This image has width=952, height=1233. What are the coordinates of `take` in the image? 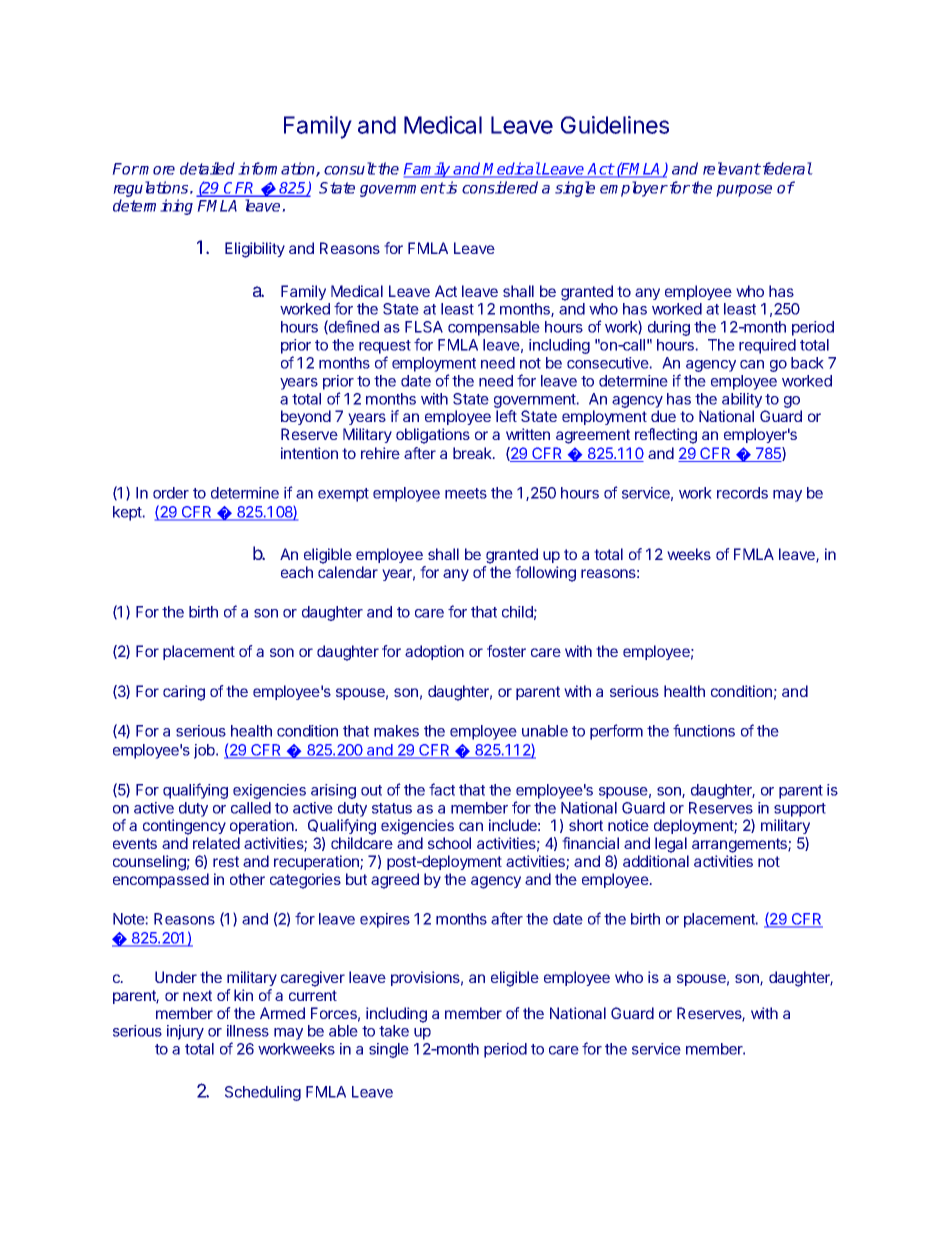 It's located at (394, 1031).
